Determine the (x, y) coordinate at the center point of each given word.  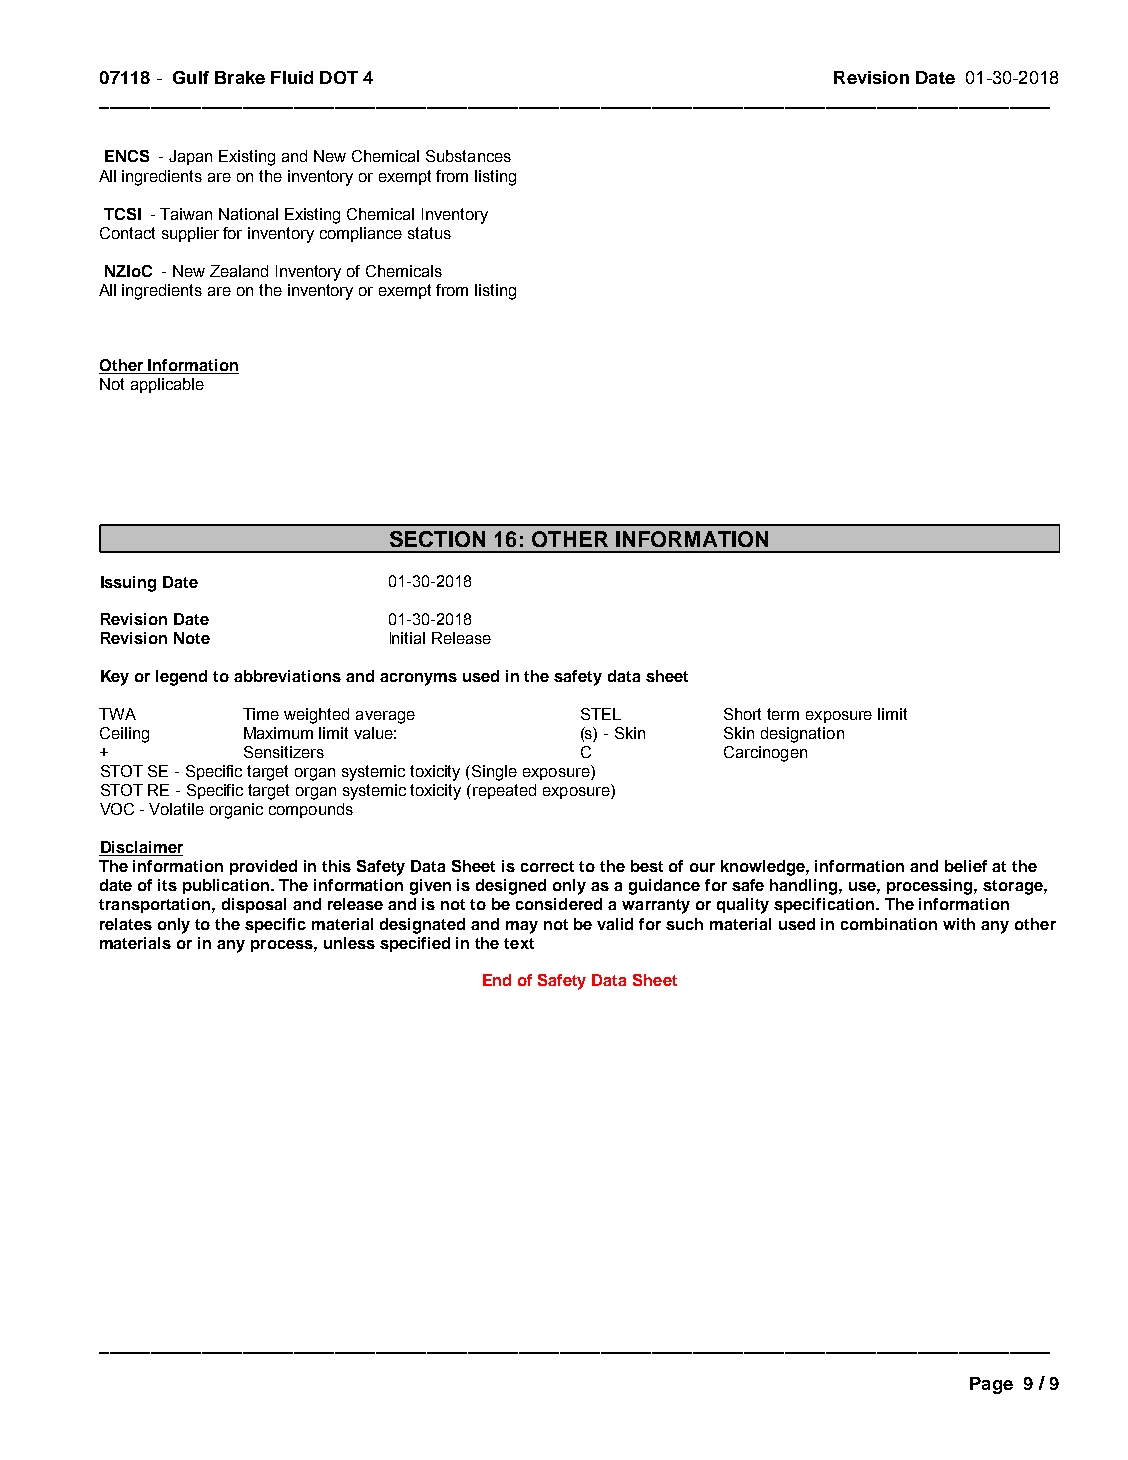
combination (889, 924)
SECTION (437, 539)
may (522, 927)
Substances (468, 156)
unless (349, 943)
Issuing (128, 584)
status (429, 233)
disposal (254, 905)
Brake (240, 77)
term (783, 714)
